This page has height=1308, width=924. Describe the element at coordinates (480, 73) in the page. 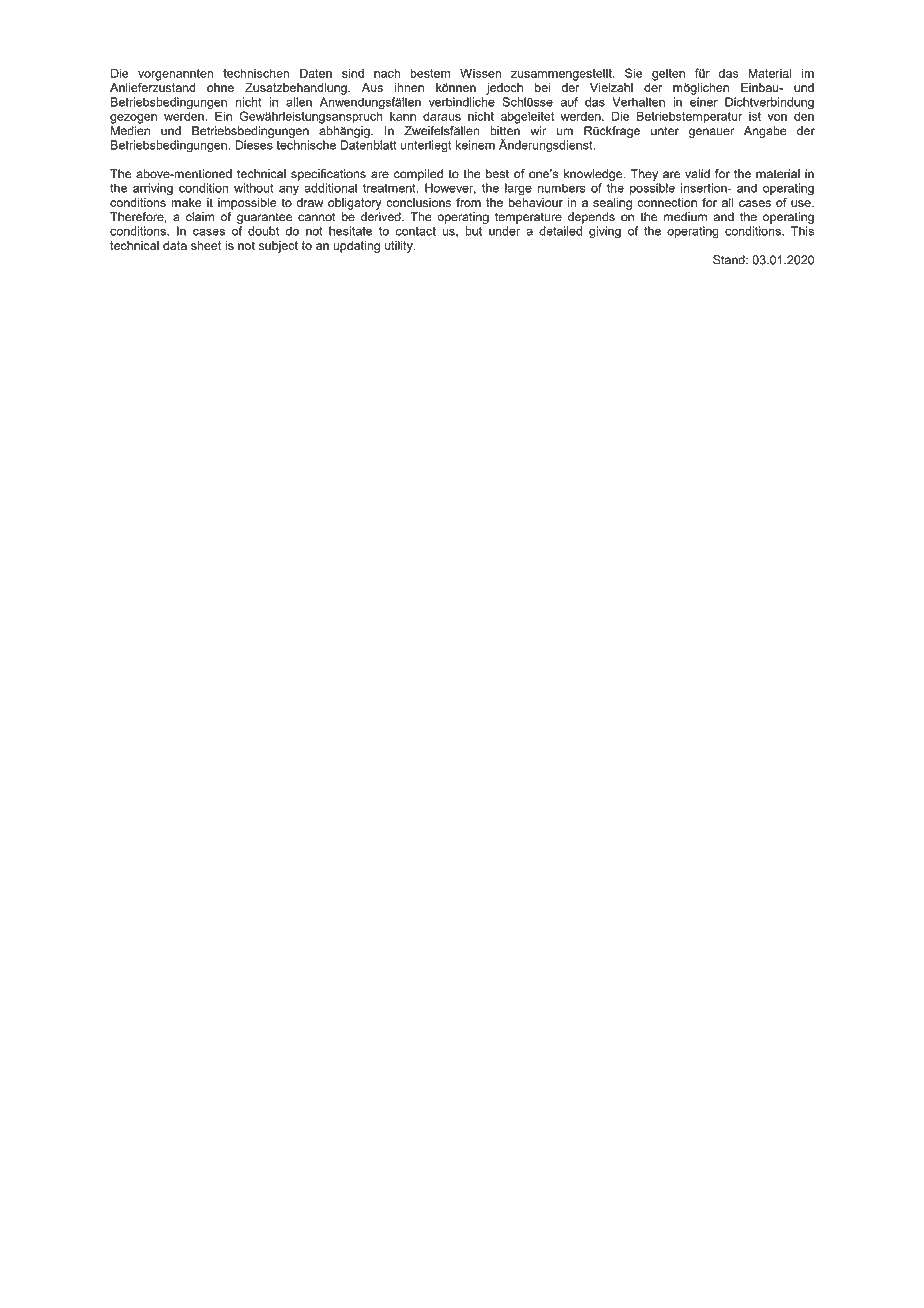

I see `Wissen` at that location.
